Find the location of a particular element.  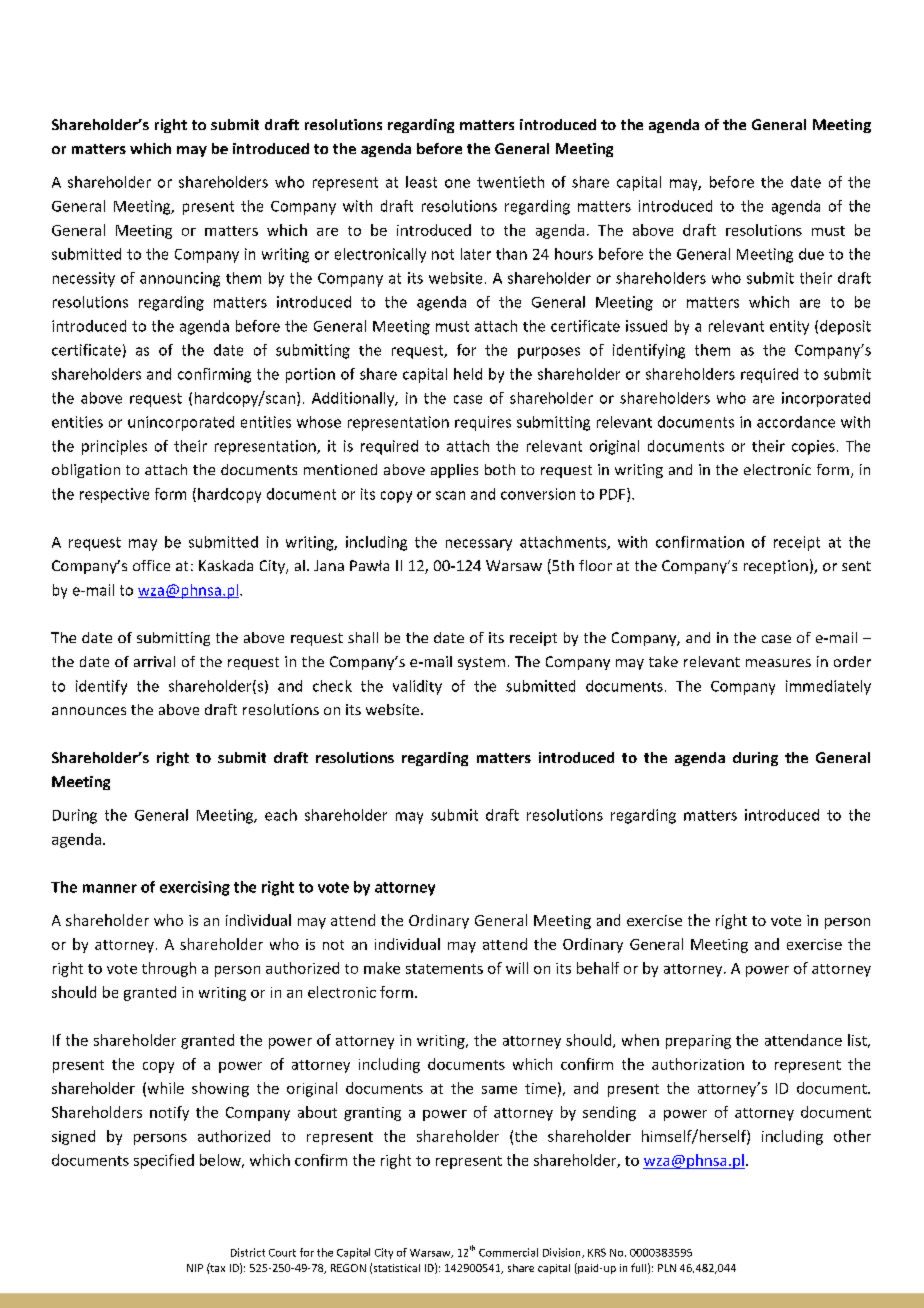

statements is located at coordinates (444, 969).
